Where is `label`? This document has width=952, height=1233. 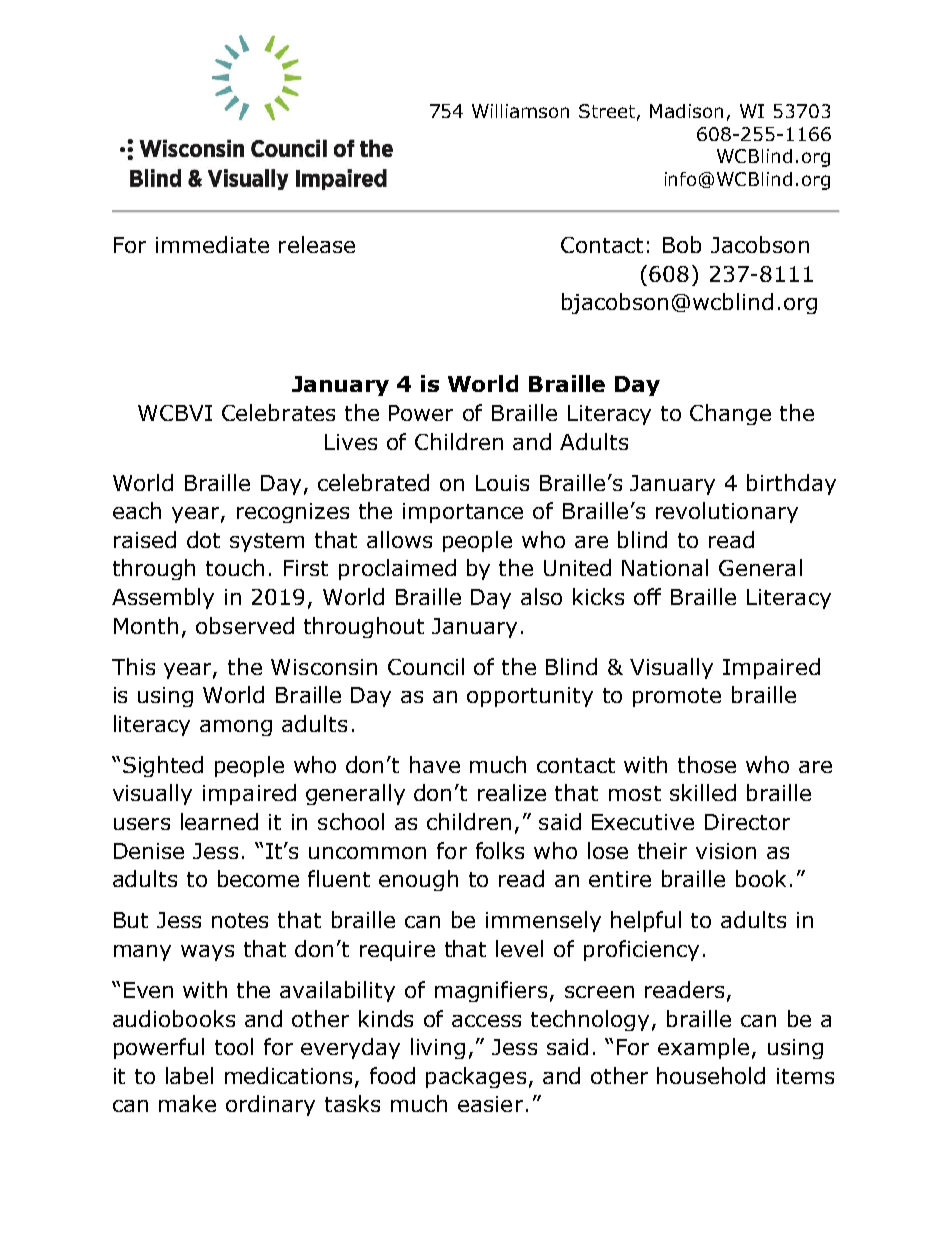 label is located at coordinates (189, 1075).
